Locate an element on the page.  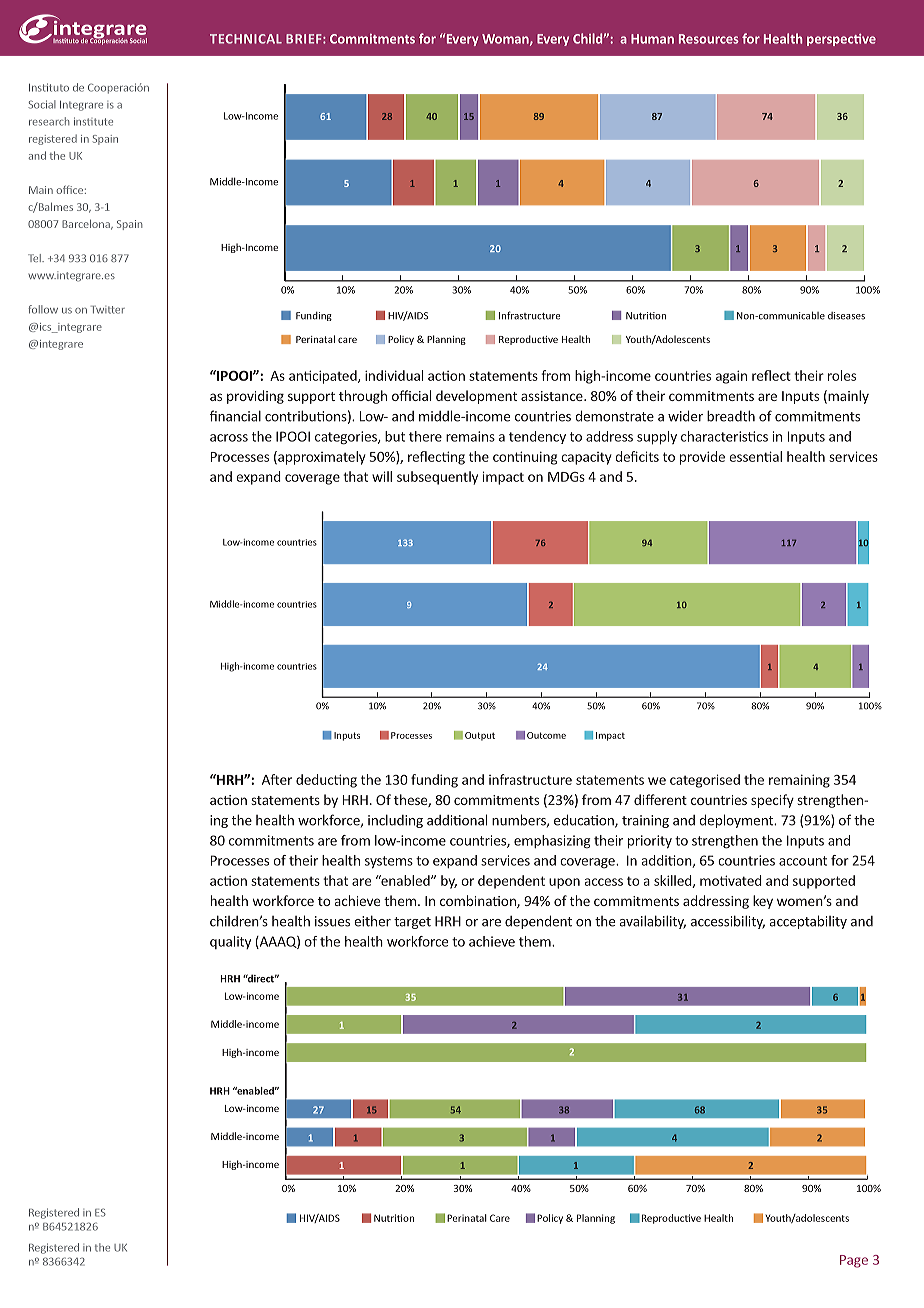
institute is located at coordinates (93, 121).
